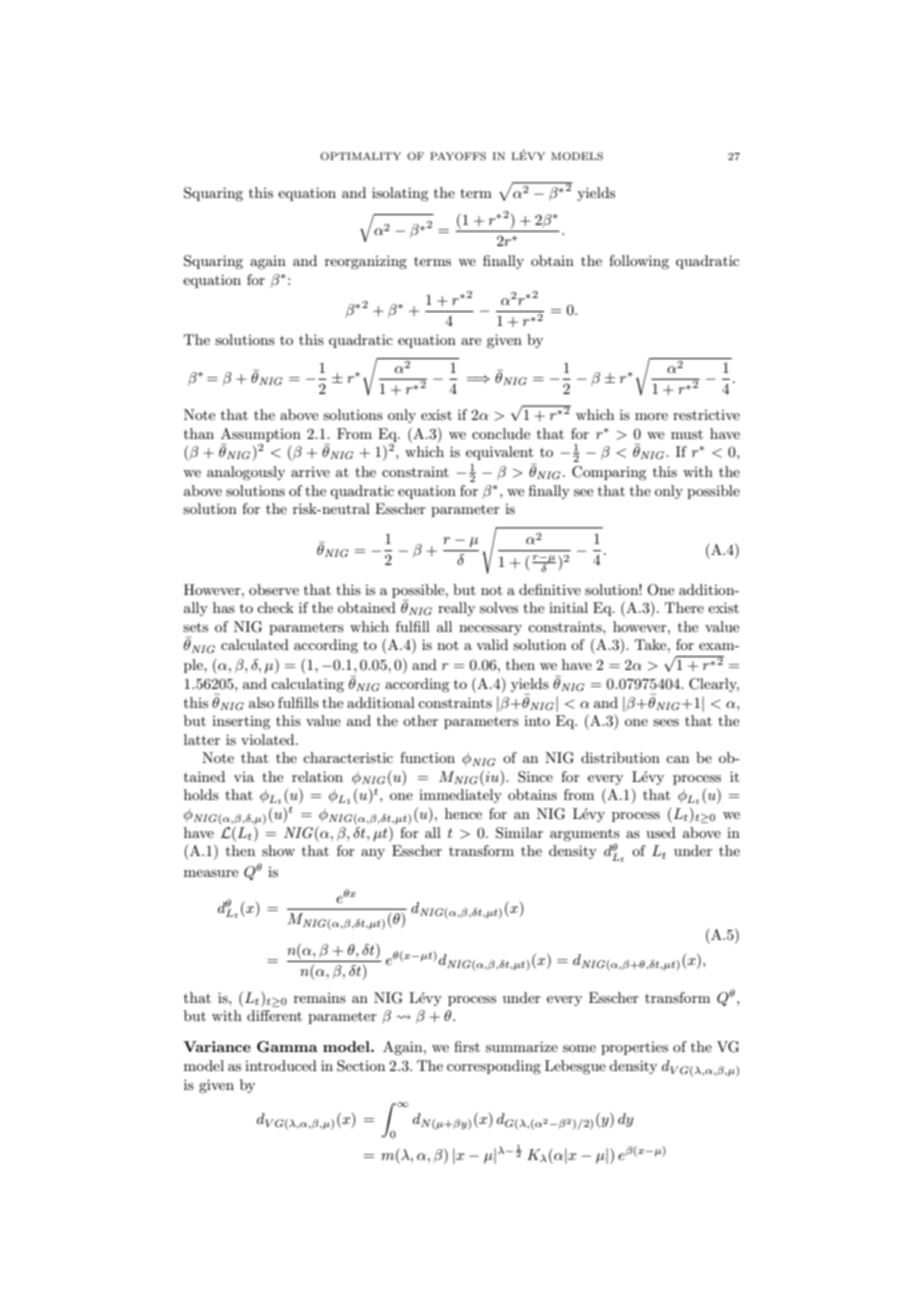 The image size is (924, 1308). What do you see at coordinates (360, 156) in the screenshot?
I see `OPTIMALITY` at bounding box center [360, 156].
